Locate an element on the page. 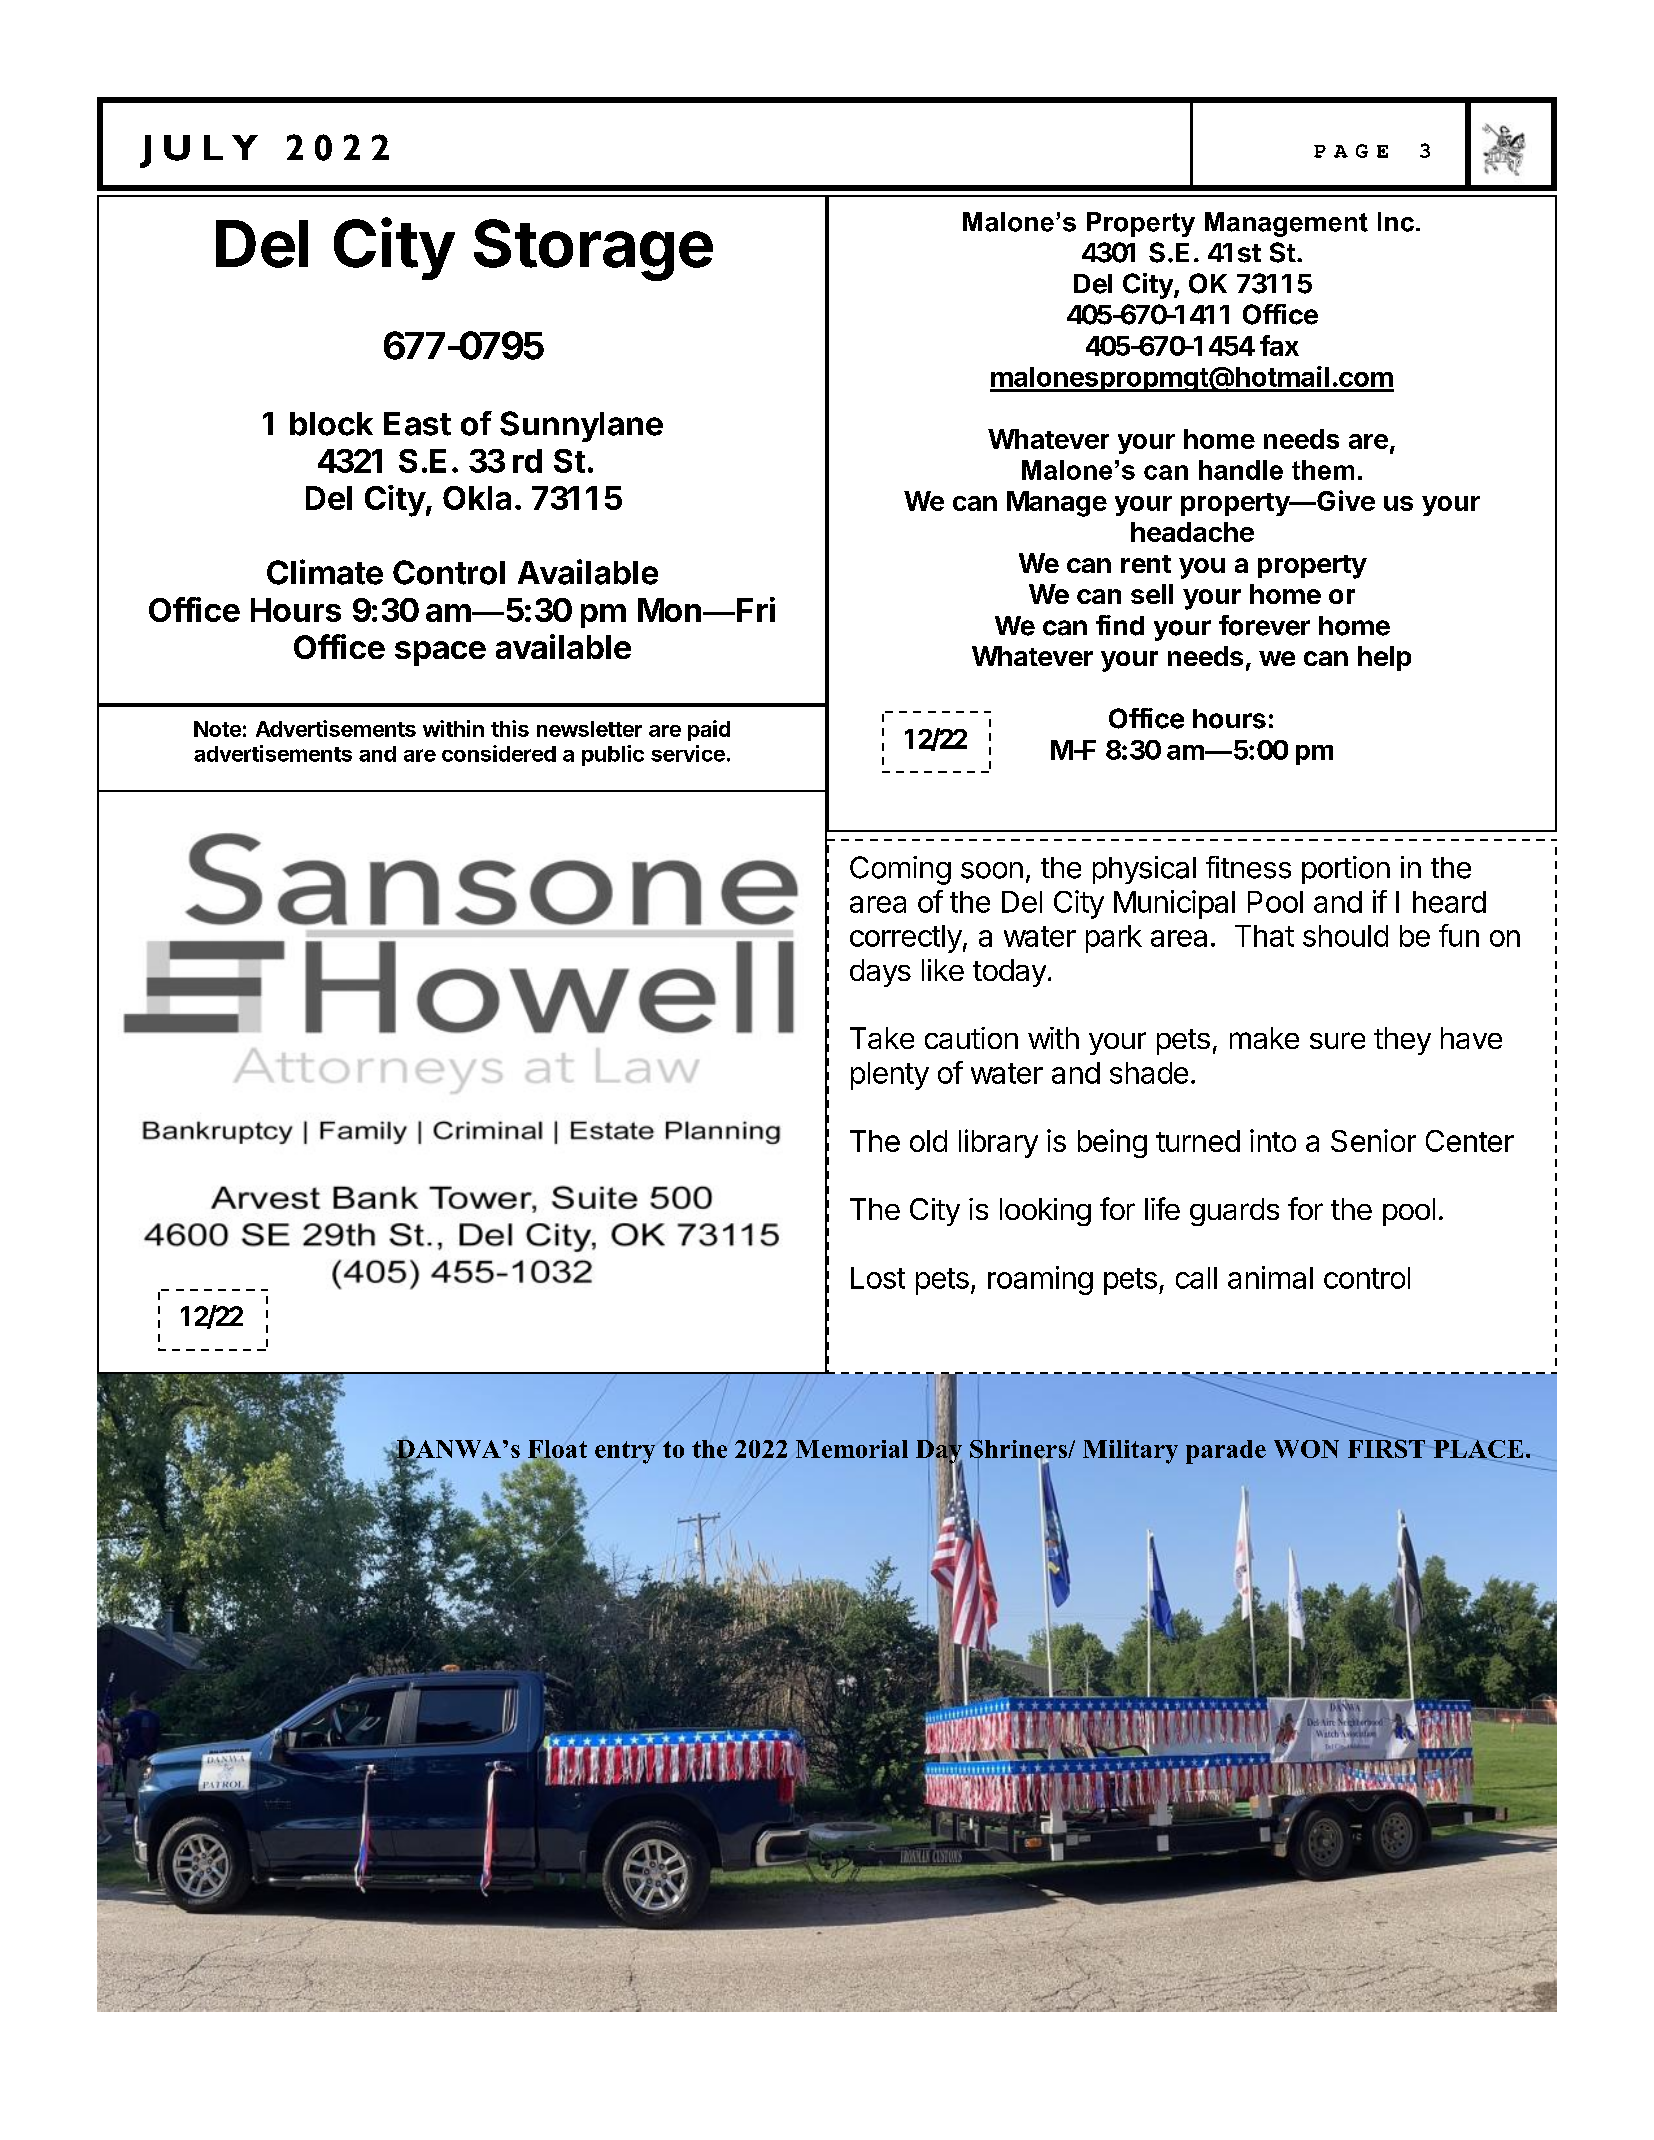 The height and width of the page is (2140, 1654). Storage is located at coordinates (593, 250).
